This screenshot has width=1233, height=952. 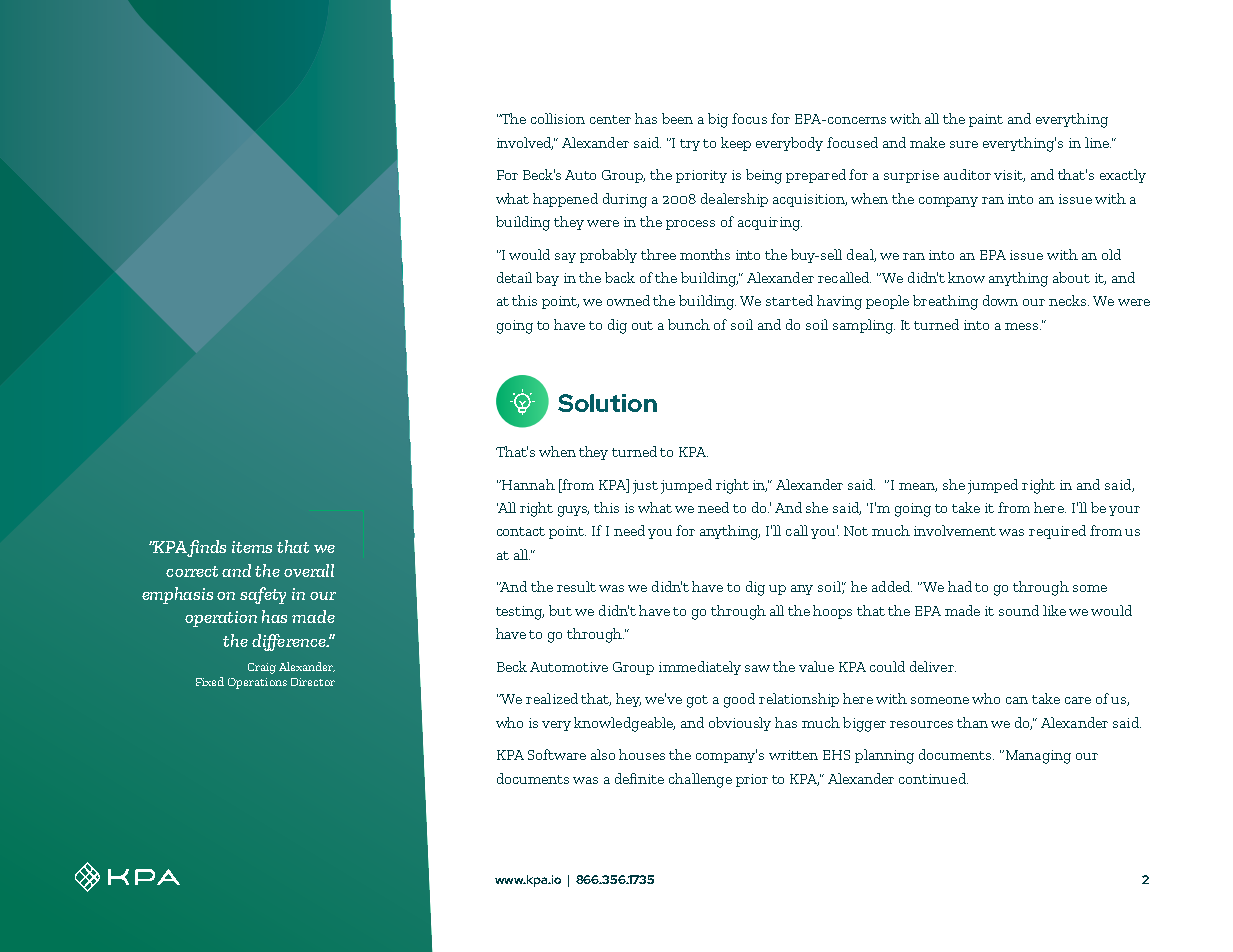 What do you see at coordinates (313, 682) in the screenshot?
I see `Director` at bounding box center [313, 682].
